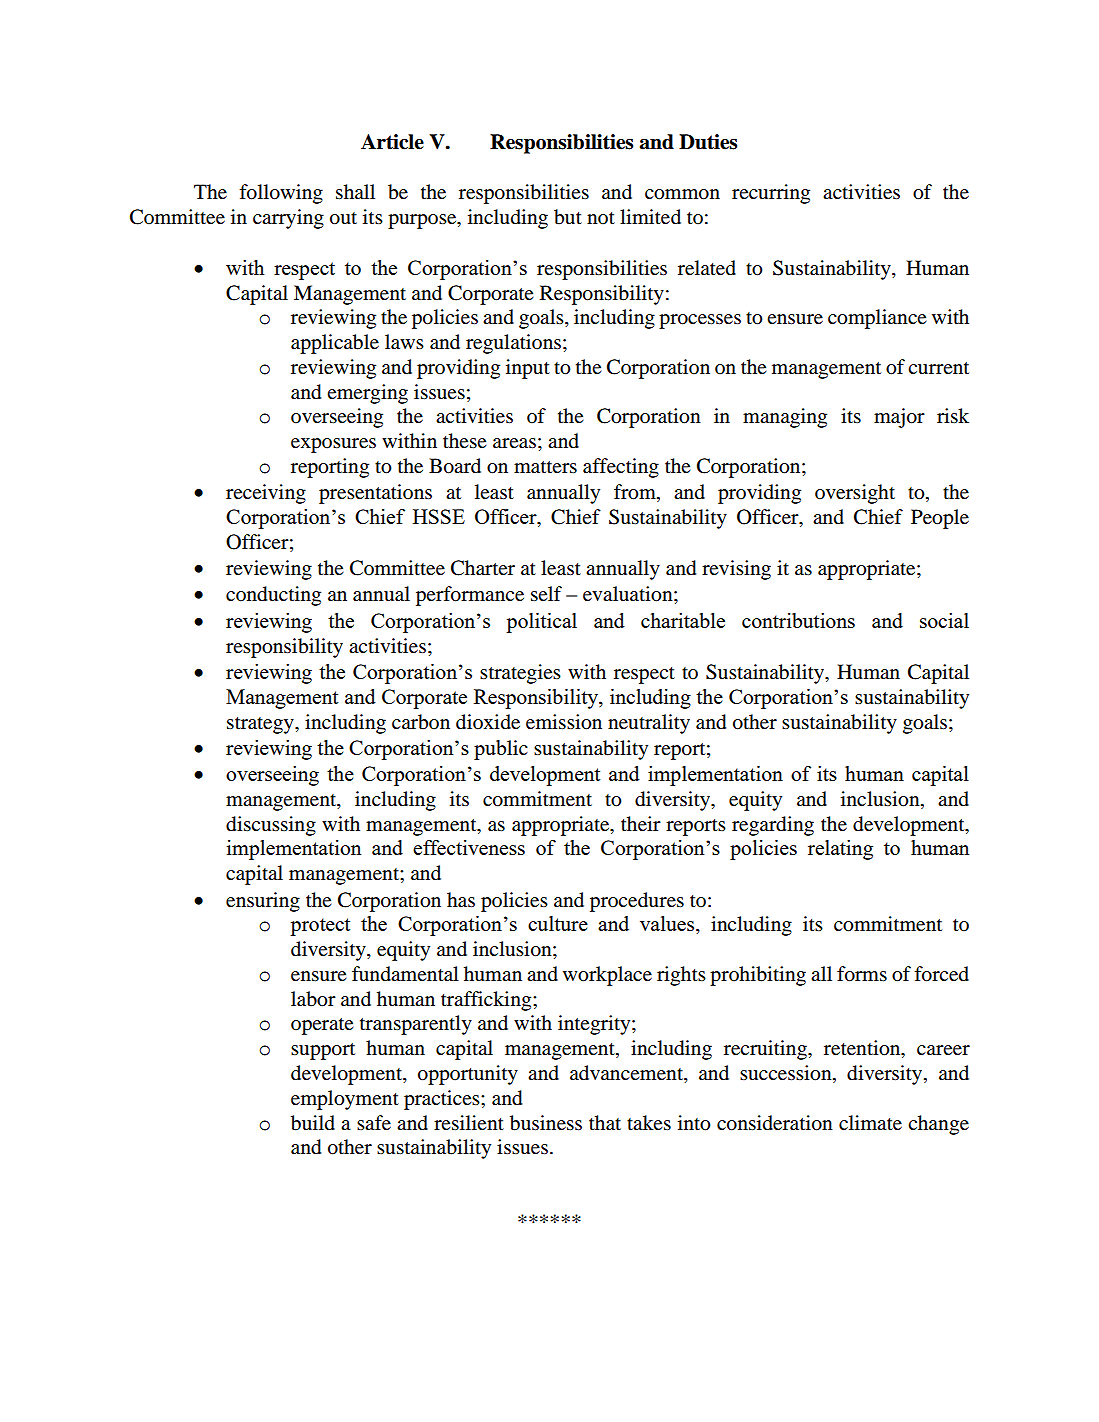 Image resolution: width=1099 pixels, height=1422 pixels. What do you see at coordinates (375, 494) in the document?
I see `presentations` at bounding box center [375, 494].
